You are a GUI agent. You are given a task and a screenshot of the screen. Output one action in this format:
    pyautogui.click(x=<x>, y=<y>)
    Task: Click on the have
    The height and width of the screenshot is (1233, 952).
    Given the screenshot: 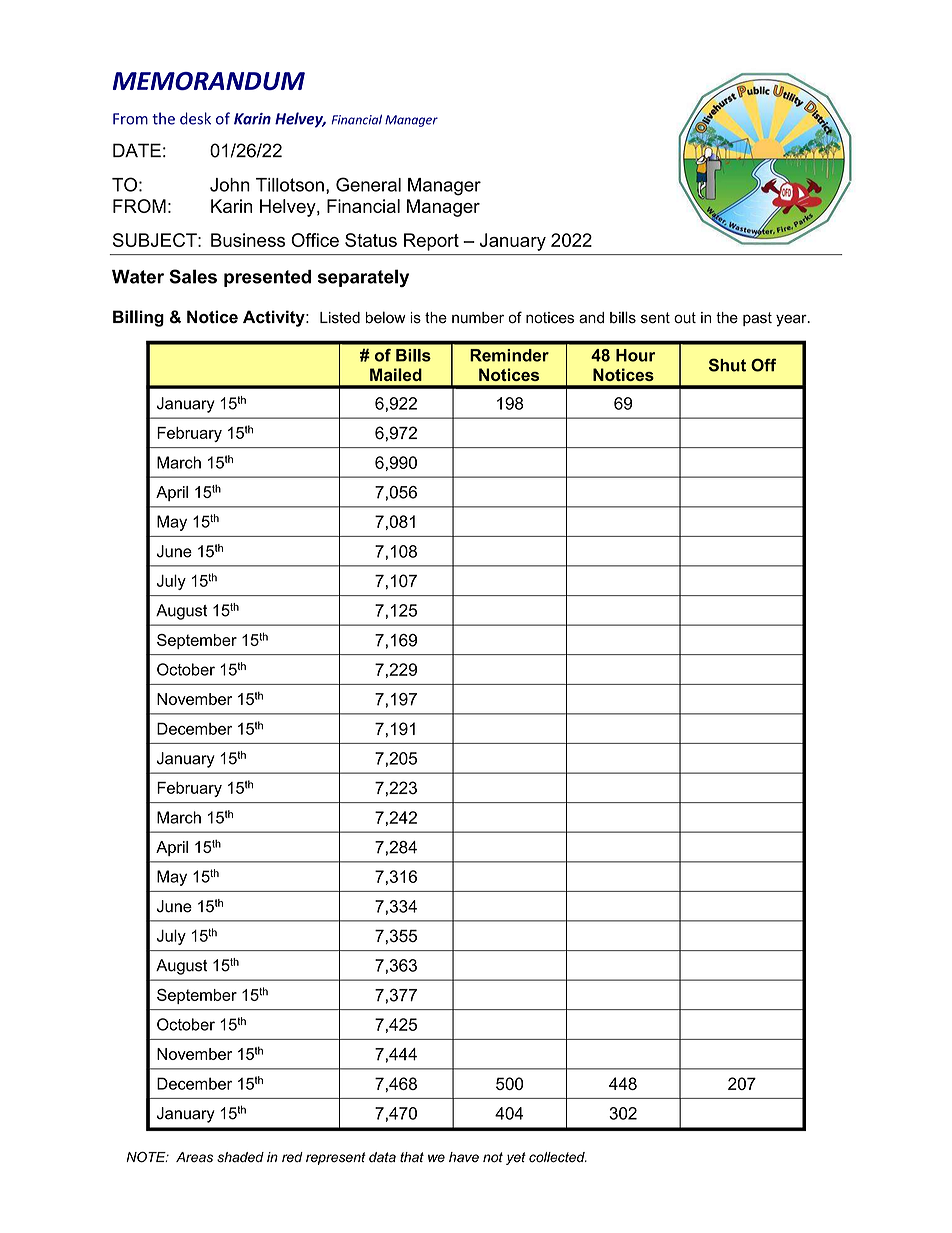 What is the action you would take?
    pyautogui.click(x=464, y=1157)
